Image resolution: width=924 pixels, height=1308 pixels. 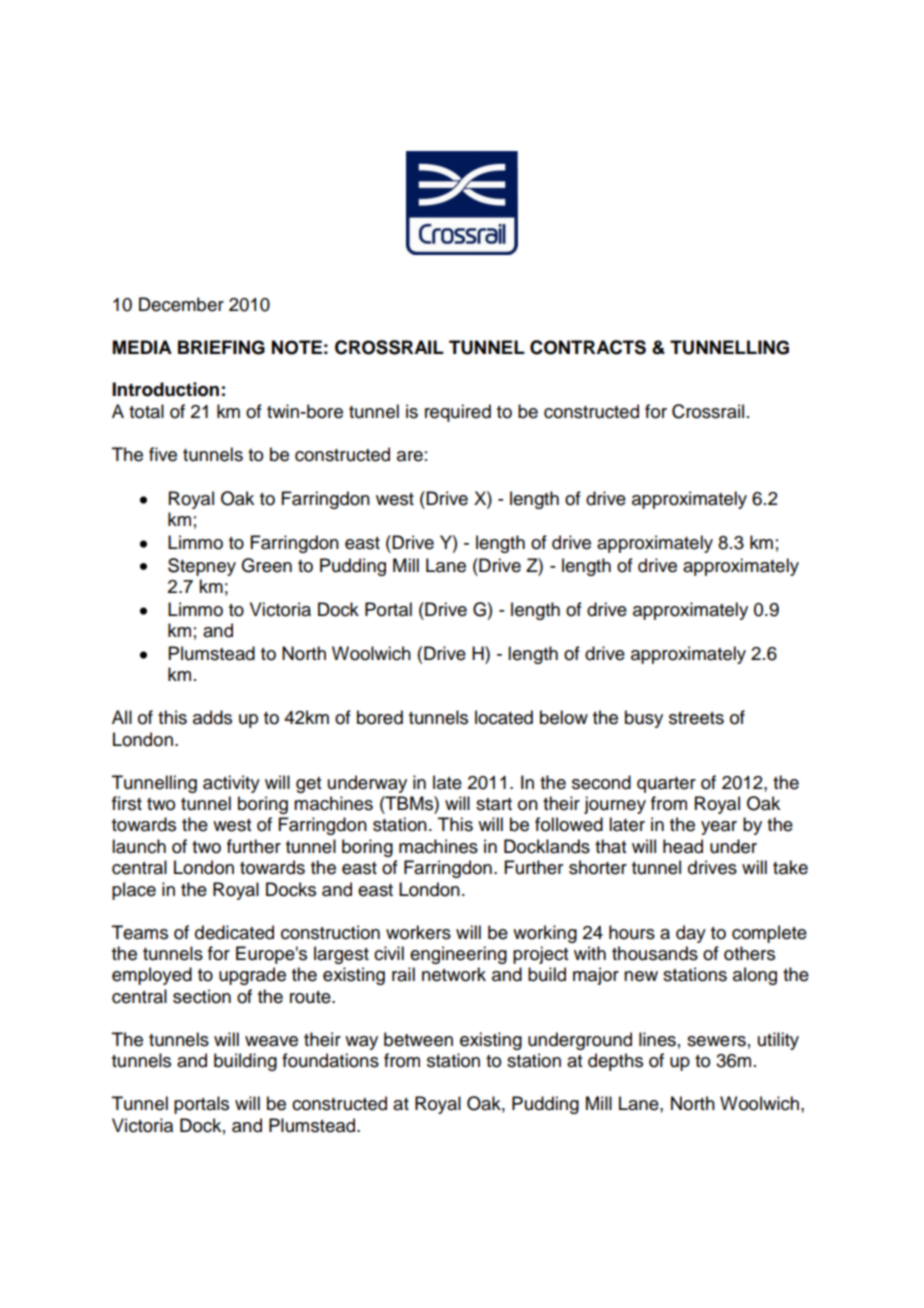 What do you see at coordinates (588, 347) in the screenshot?
I see `CONTRACTS` at bounding box center [588, 347].
